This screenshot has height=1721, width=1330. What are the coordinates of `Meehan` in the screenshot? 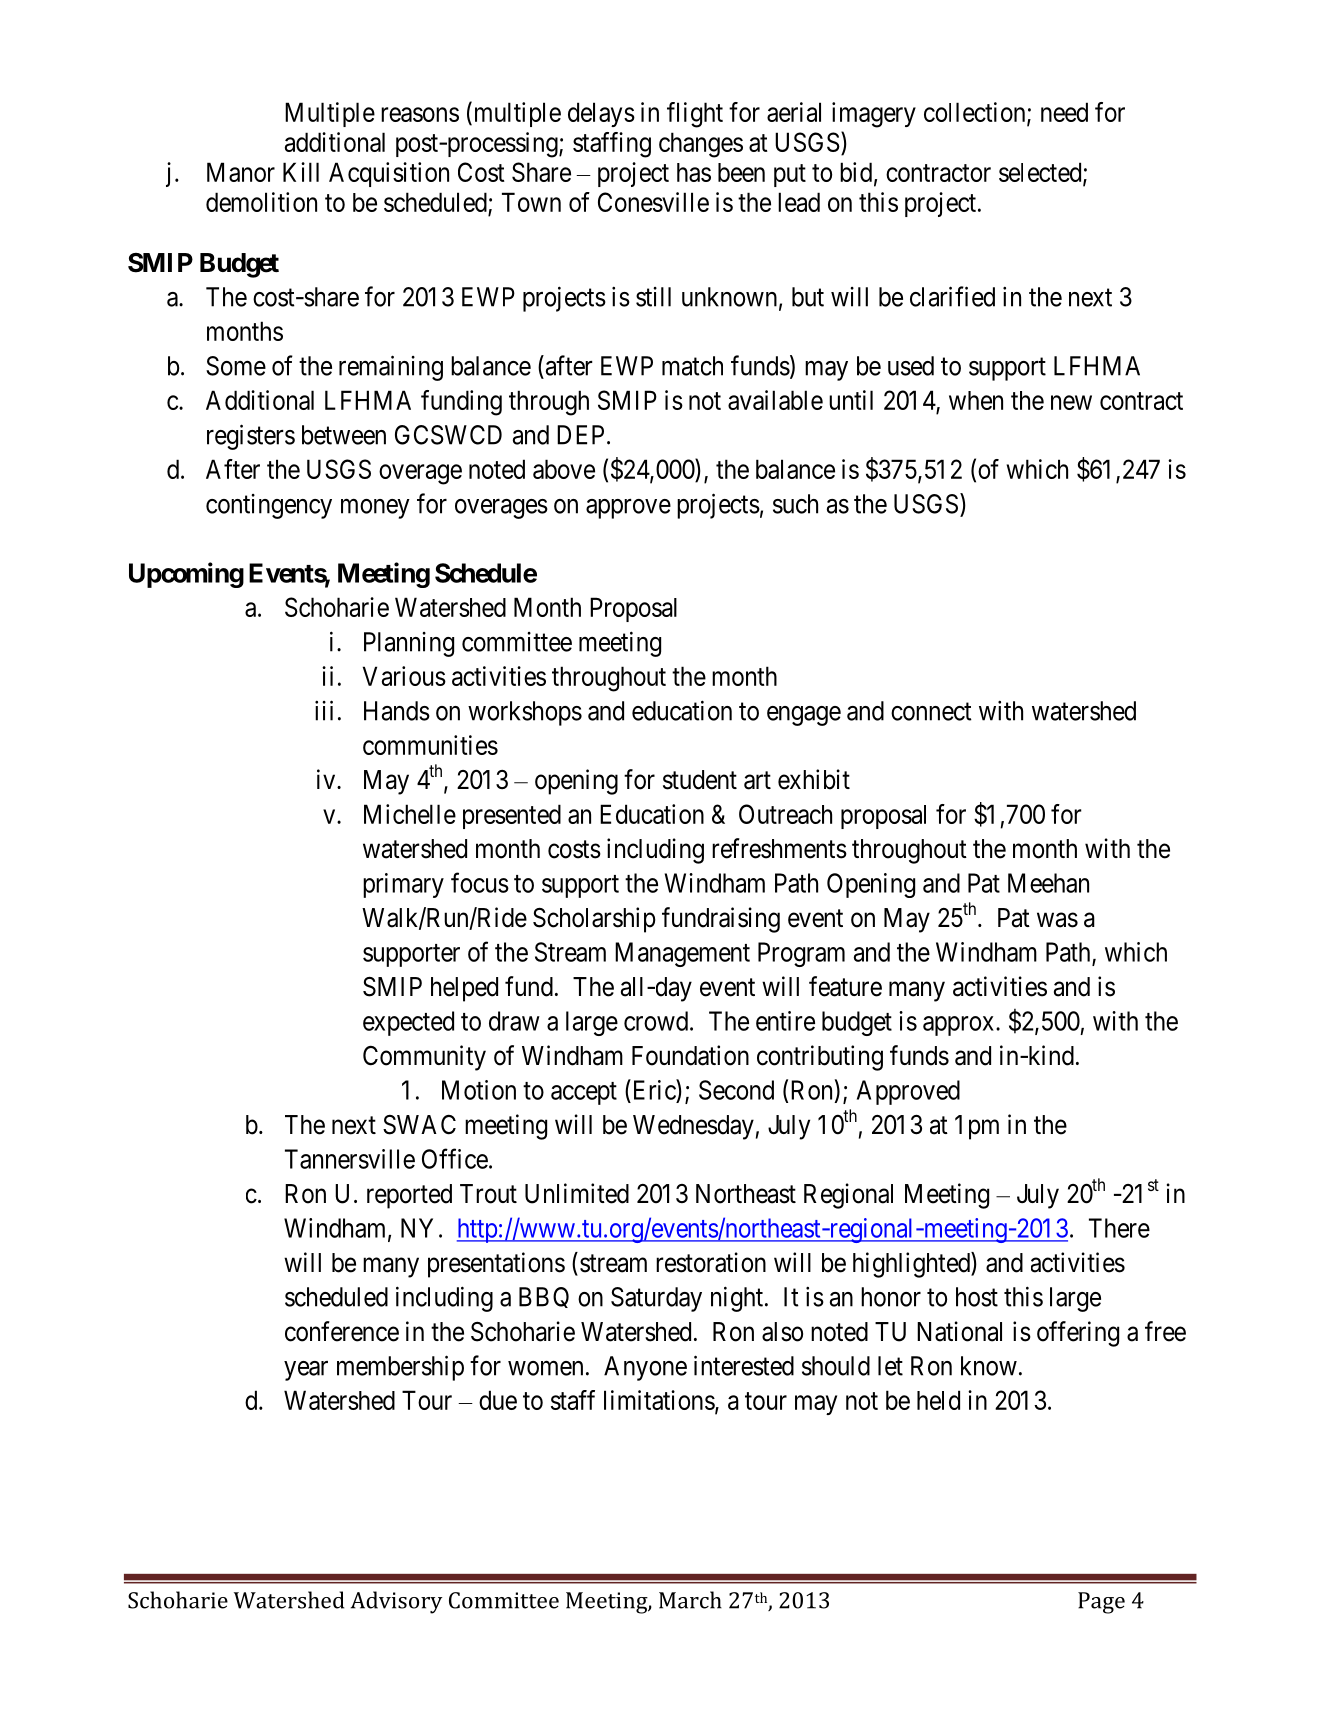 It's located at (1048, 883).
